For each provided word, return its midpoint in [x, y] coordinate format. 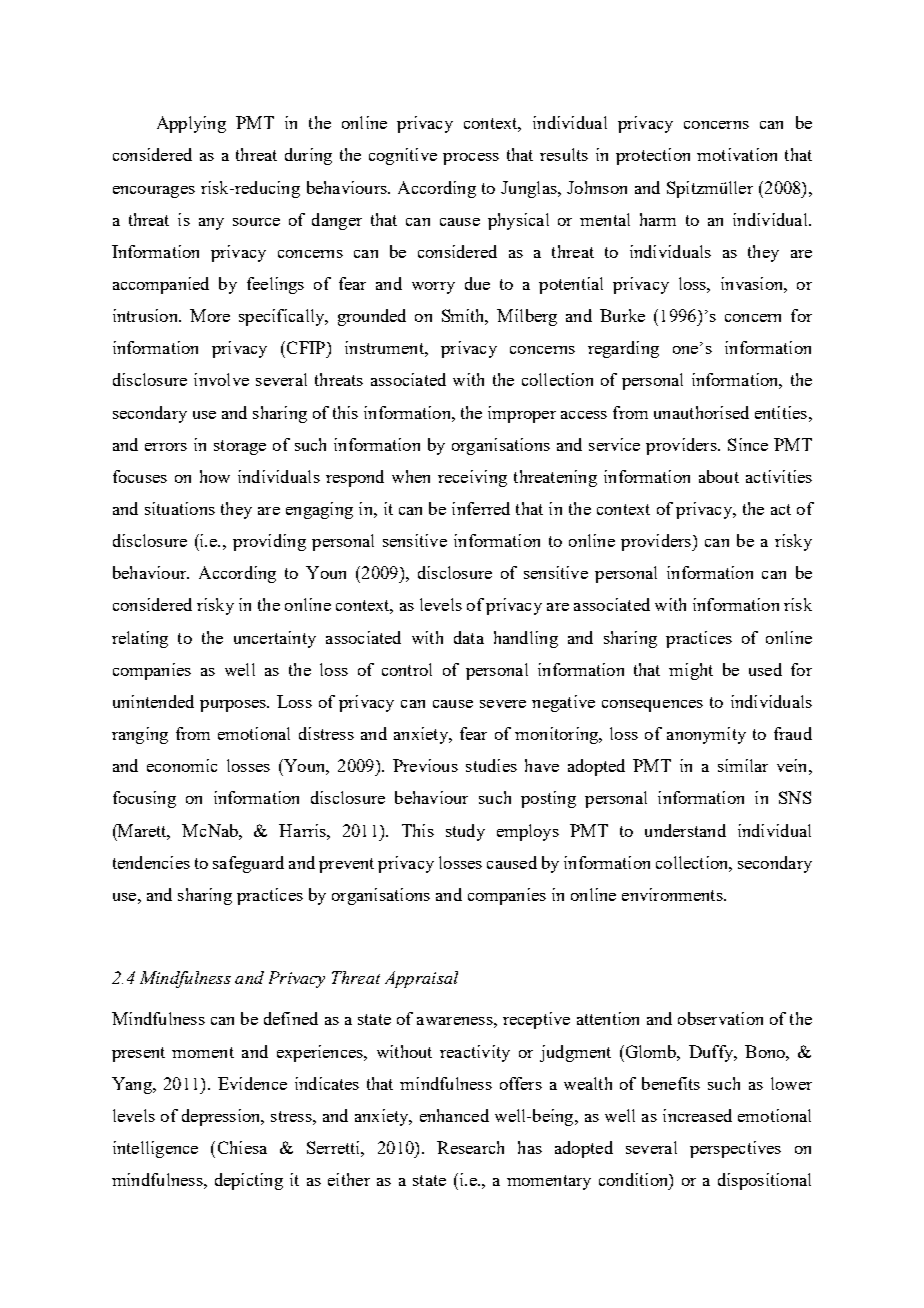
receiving [472, 478]
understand [685, 830]
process [471, 159]
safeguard [248, 864]
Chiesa [242, 1147]
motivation [737, 154]
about [719, 476]
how [215, 476]
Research [470, 1147]
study [465, 832]
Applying [191, 124]
